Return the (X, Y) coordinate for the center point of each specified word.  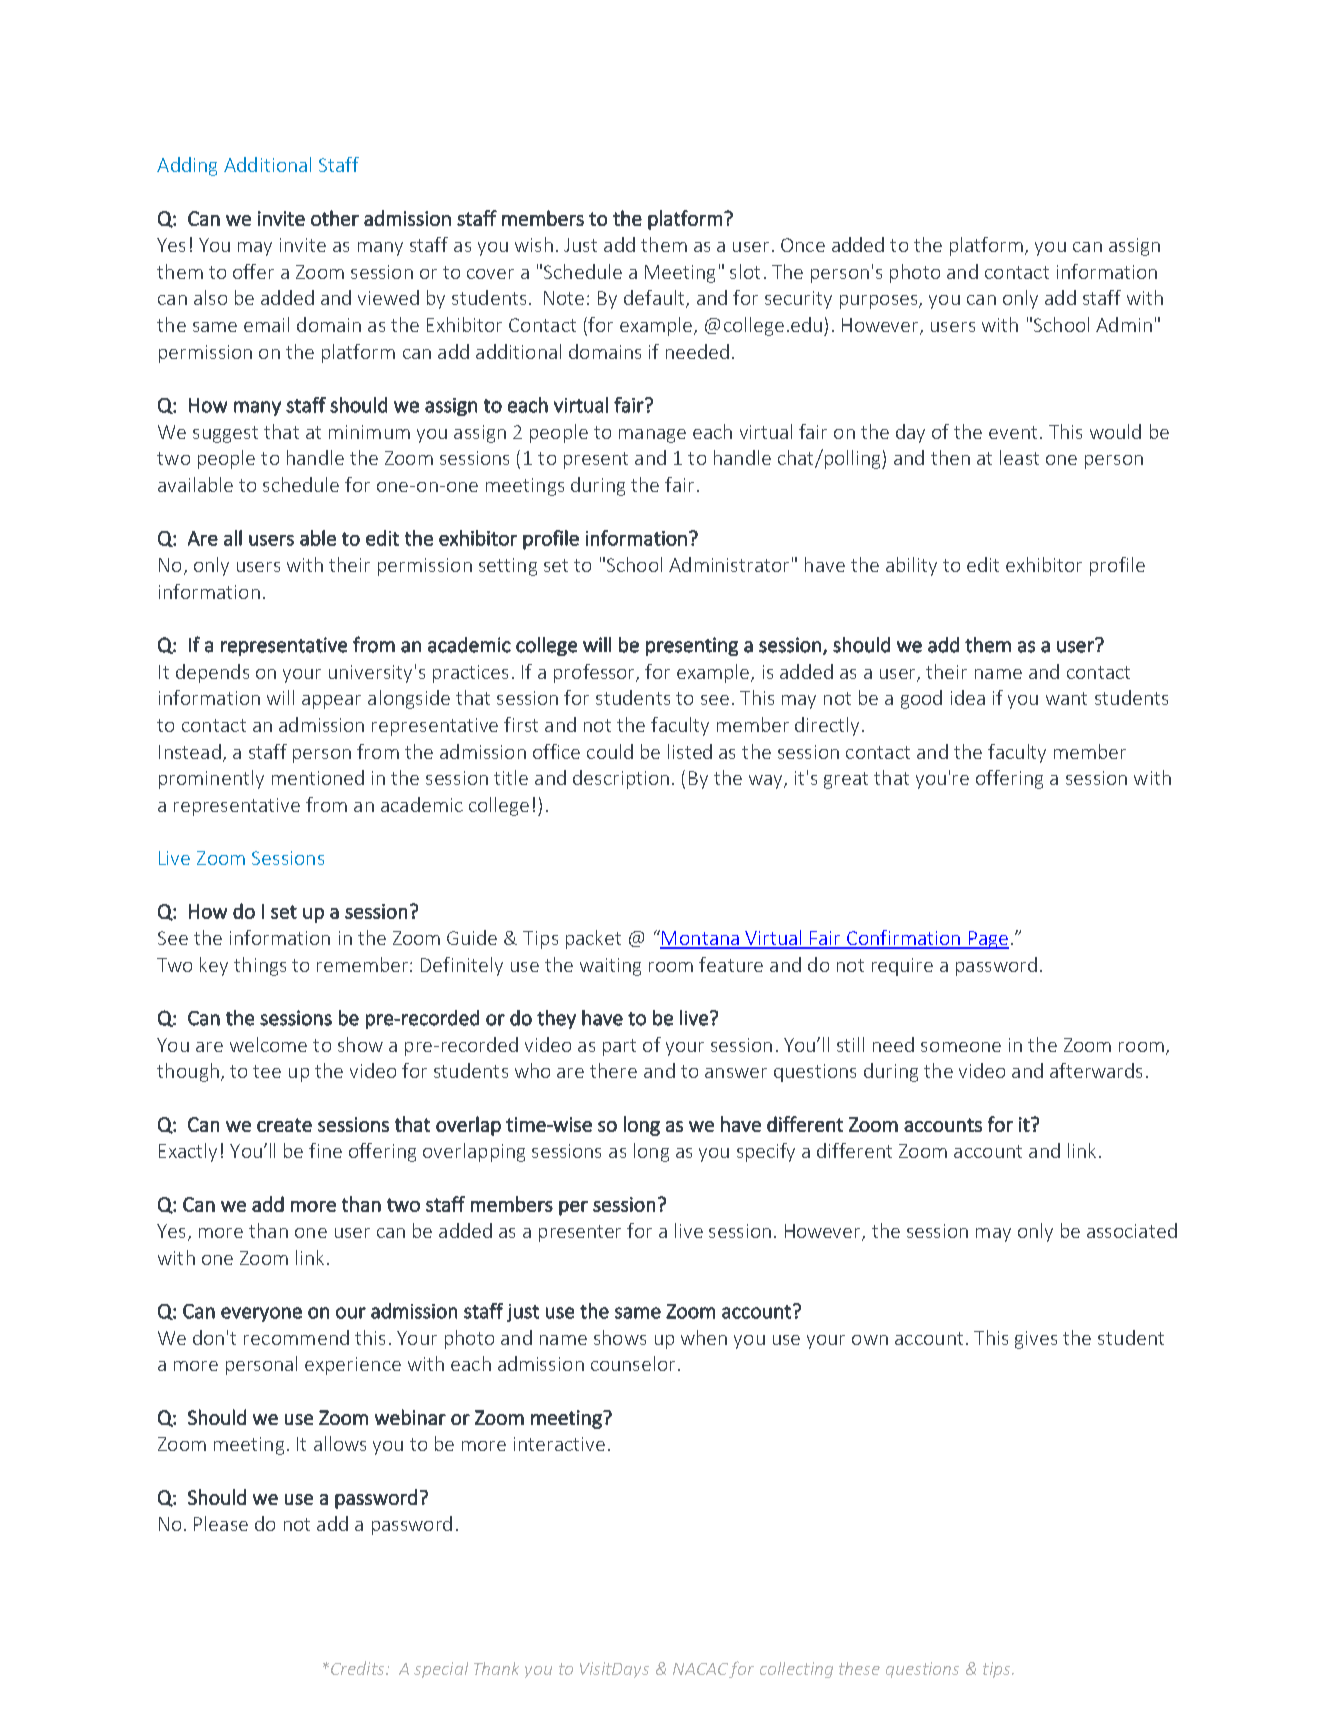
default (655, 299)
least (1019, 457)
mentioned (318, 777)
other (335, 218)
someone (961, 1047)
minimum (369, 432)
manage (652, 436)
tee (267, 1071)
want (1066, 698)
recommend (296, 1337)
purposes (880, 302)
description (621, 779)
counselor (633, 1363)
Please (221, 1523)
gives (1036, 1340)
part (619, 1047)
